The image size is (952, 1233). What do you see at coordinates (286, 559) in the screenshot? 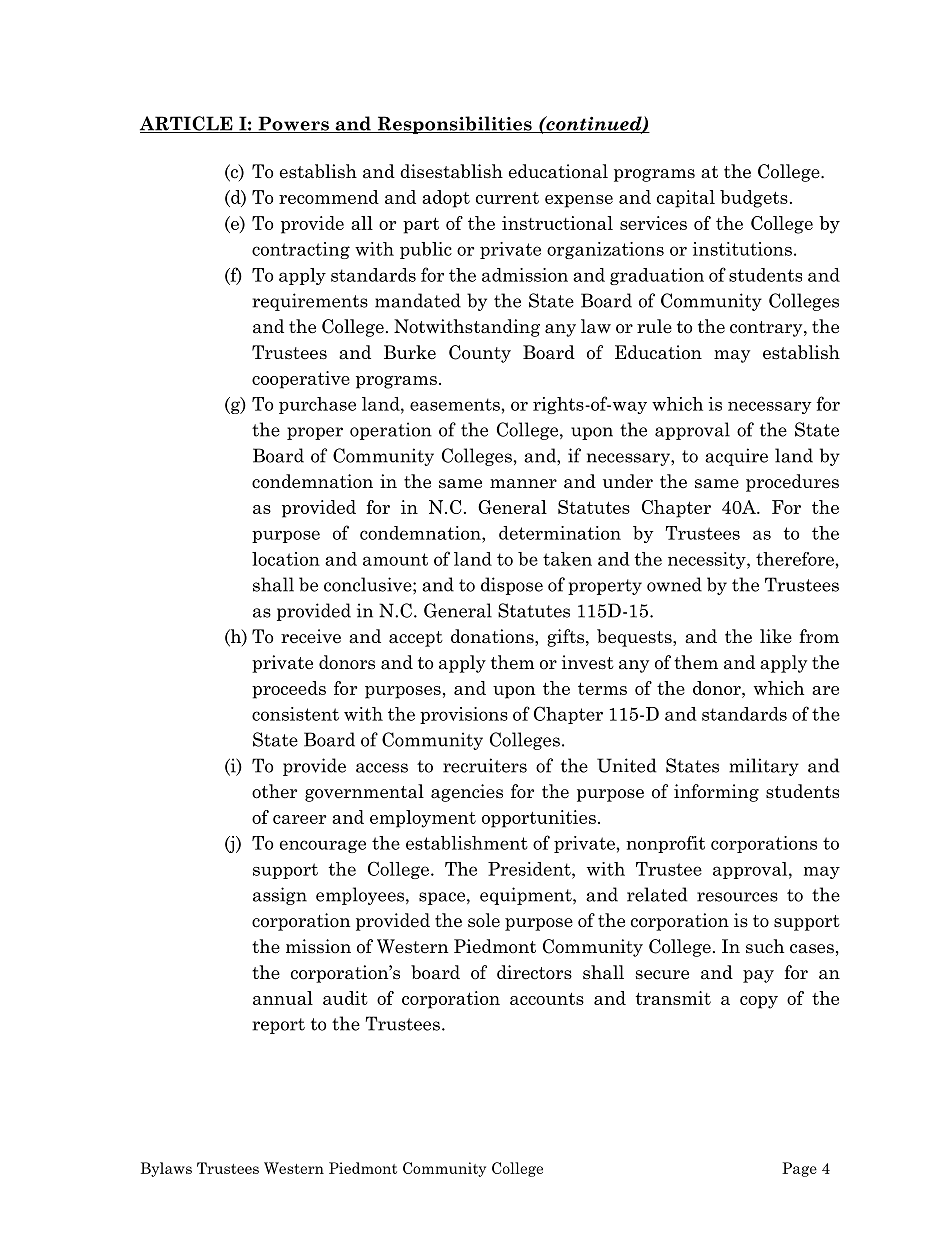
I see `location` at bounding box center [286, 559].
